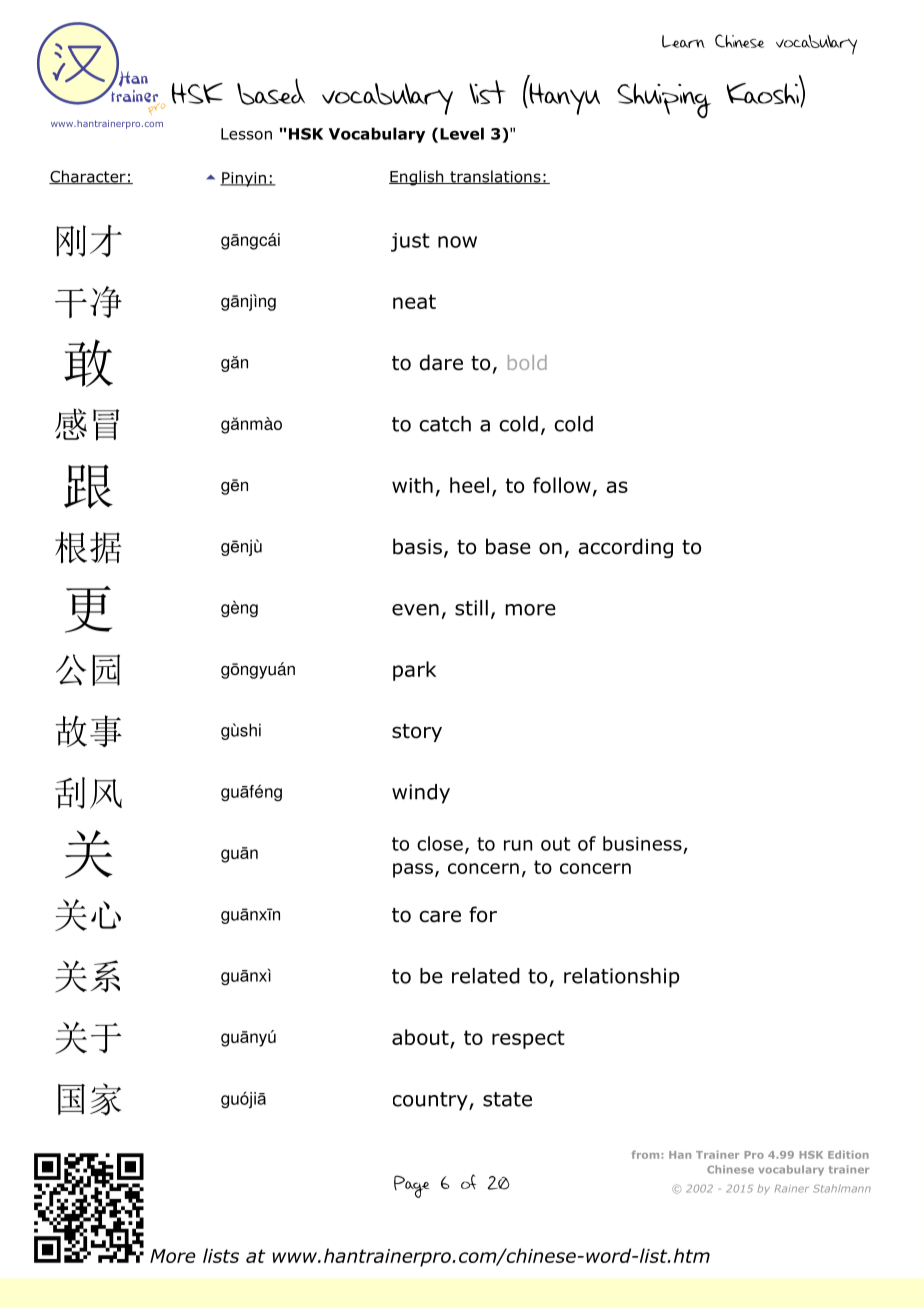 The width and height of the document is (924, 1308). Describe the element at coordinates (469, 485) in the document. I see `heel` at that location.
